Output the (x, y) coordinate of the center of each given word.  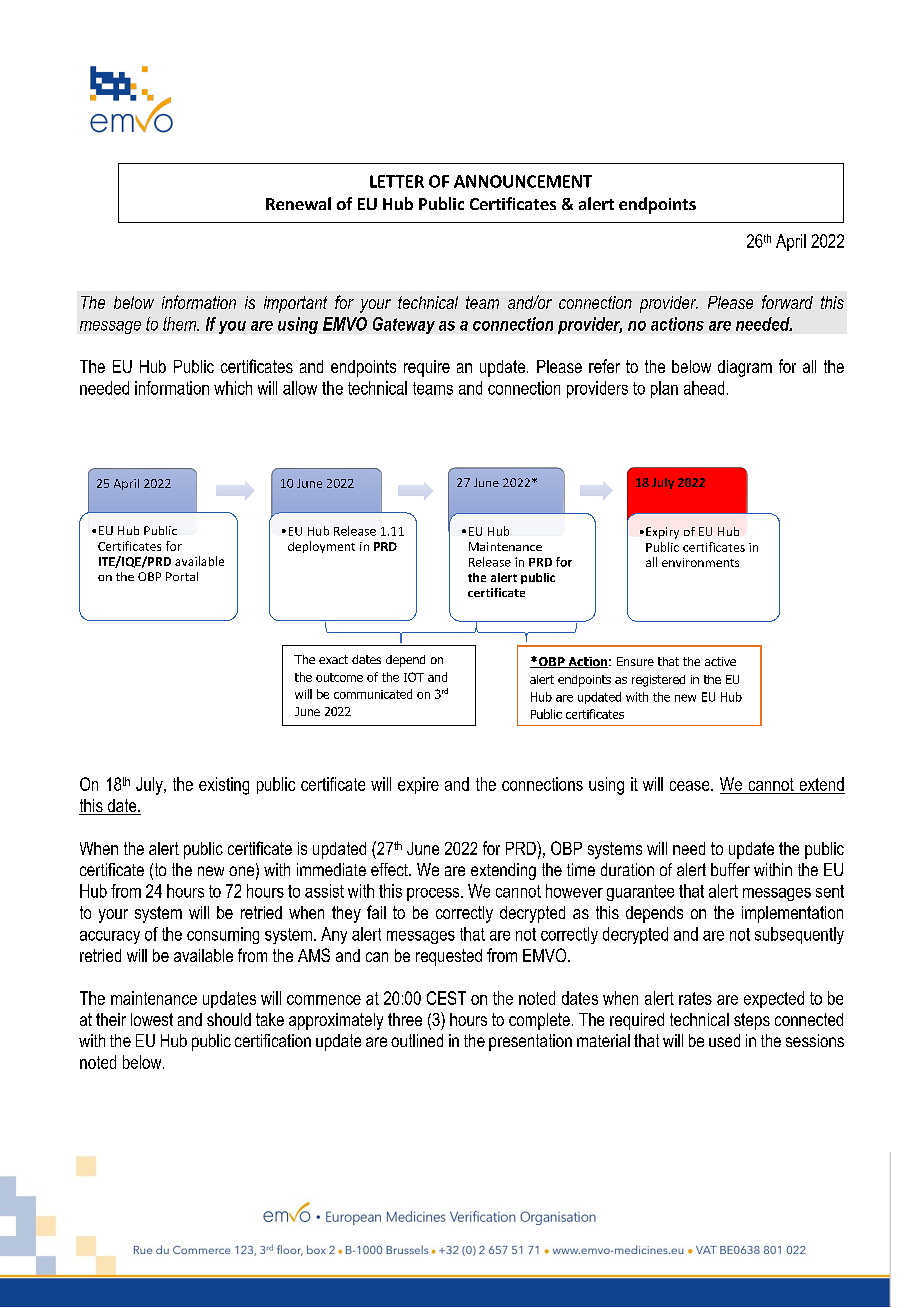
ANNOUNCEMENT (523, 181)
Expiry (662, 533)
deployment (321, 547)
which (233, 388)
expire (418, 785)
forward (787, 302)
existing (224, 786)
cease (691, 786)
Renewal (298, 203)
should (229, 1019)
